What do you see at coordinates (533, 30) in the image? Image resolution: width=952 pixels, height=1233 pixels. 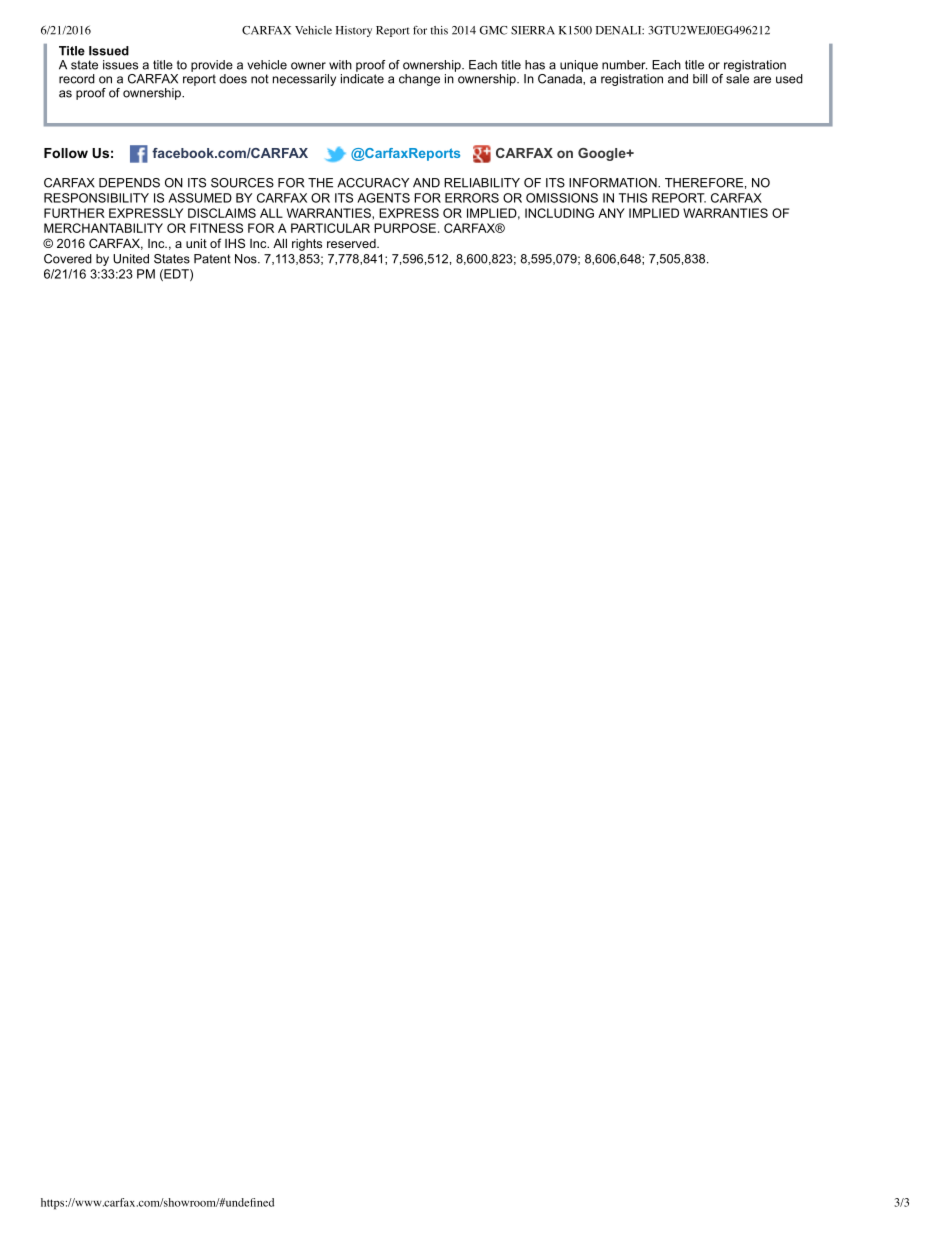 I see `SIERRA` at bounding box center [533, 30].
